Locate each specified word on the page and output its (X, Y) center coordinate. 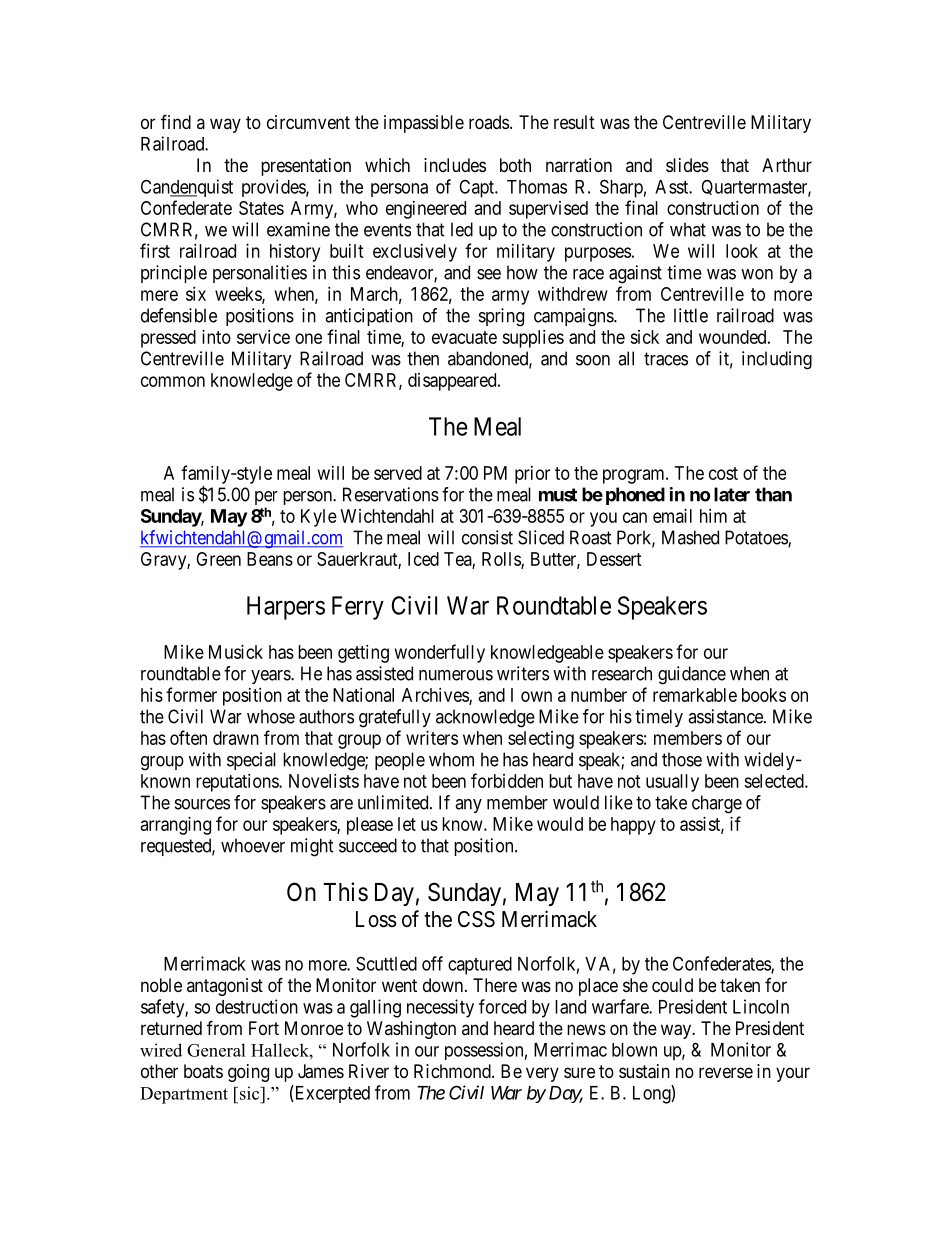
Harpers (286, 608)
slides (687, 165)
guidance (692, 675)
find (176, 121)
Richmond (453, 1071)
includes (455, 165)
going (248, 1073)
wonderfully (440, 653)
